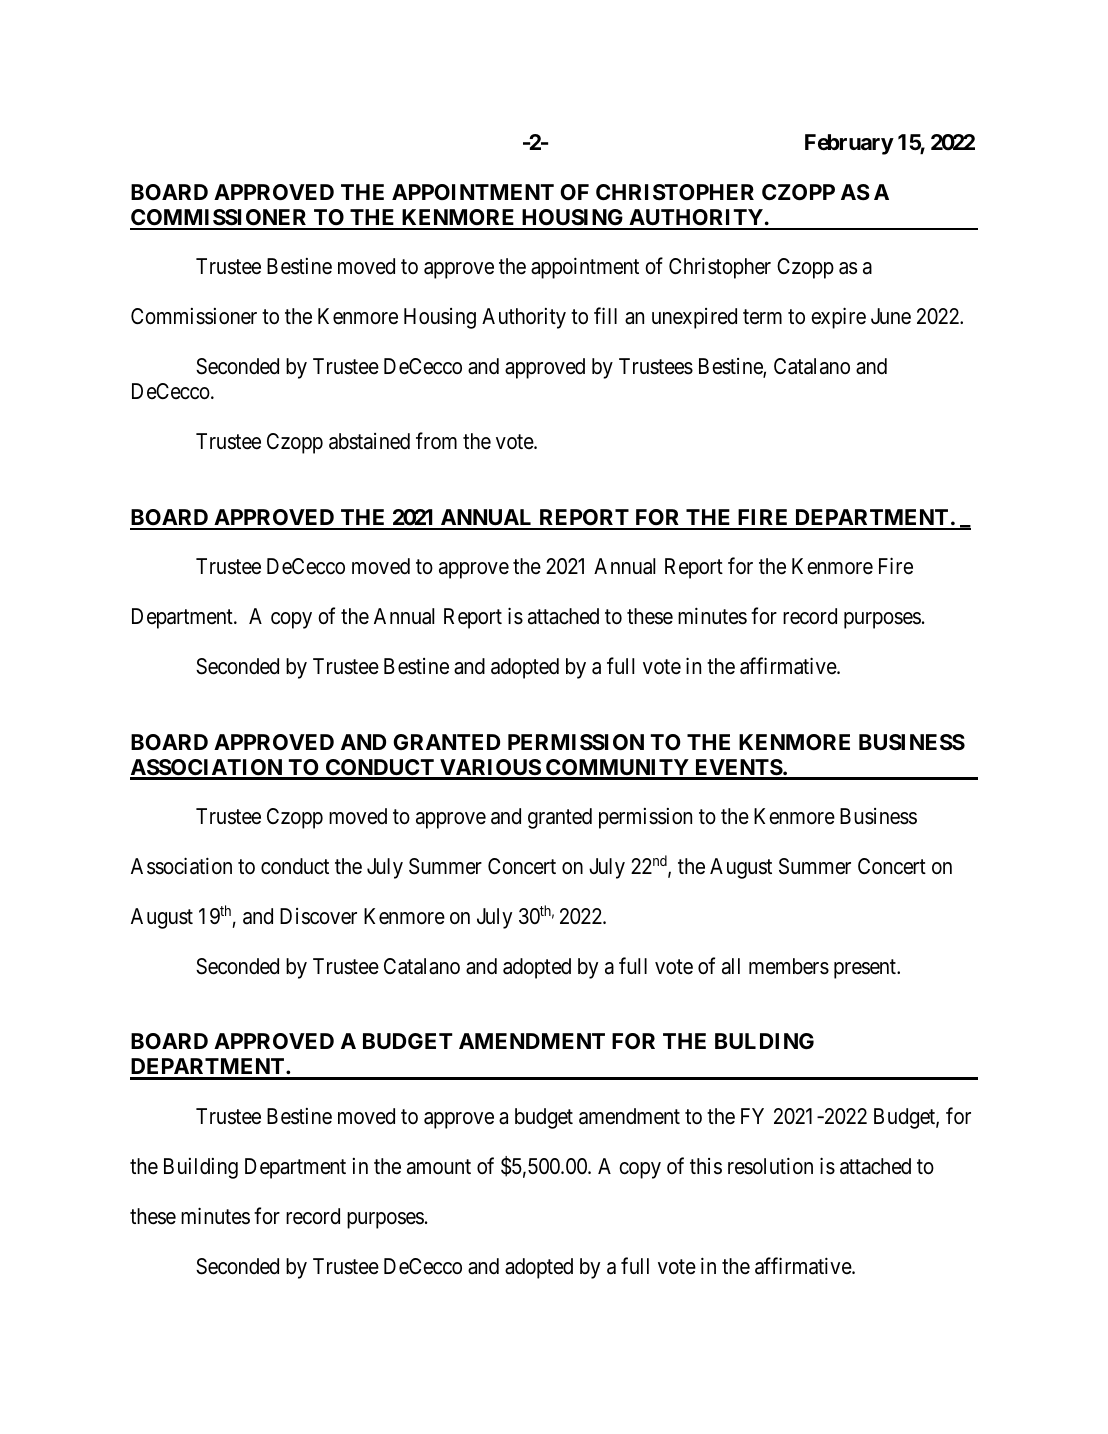 This screenshot has width=1108, height=1434. I want to click on resolution, so click(770, 1166).
